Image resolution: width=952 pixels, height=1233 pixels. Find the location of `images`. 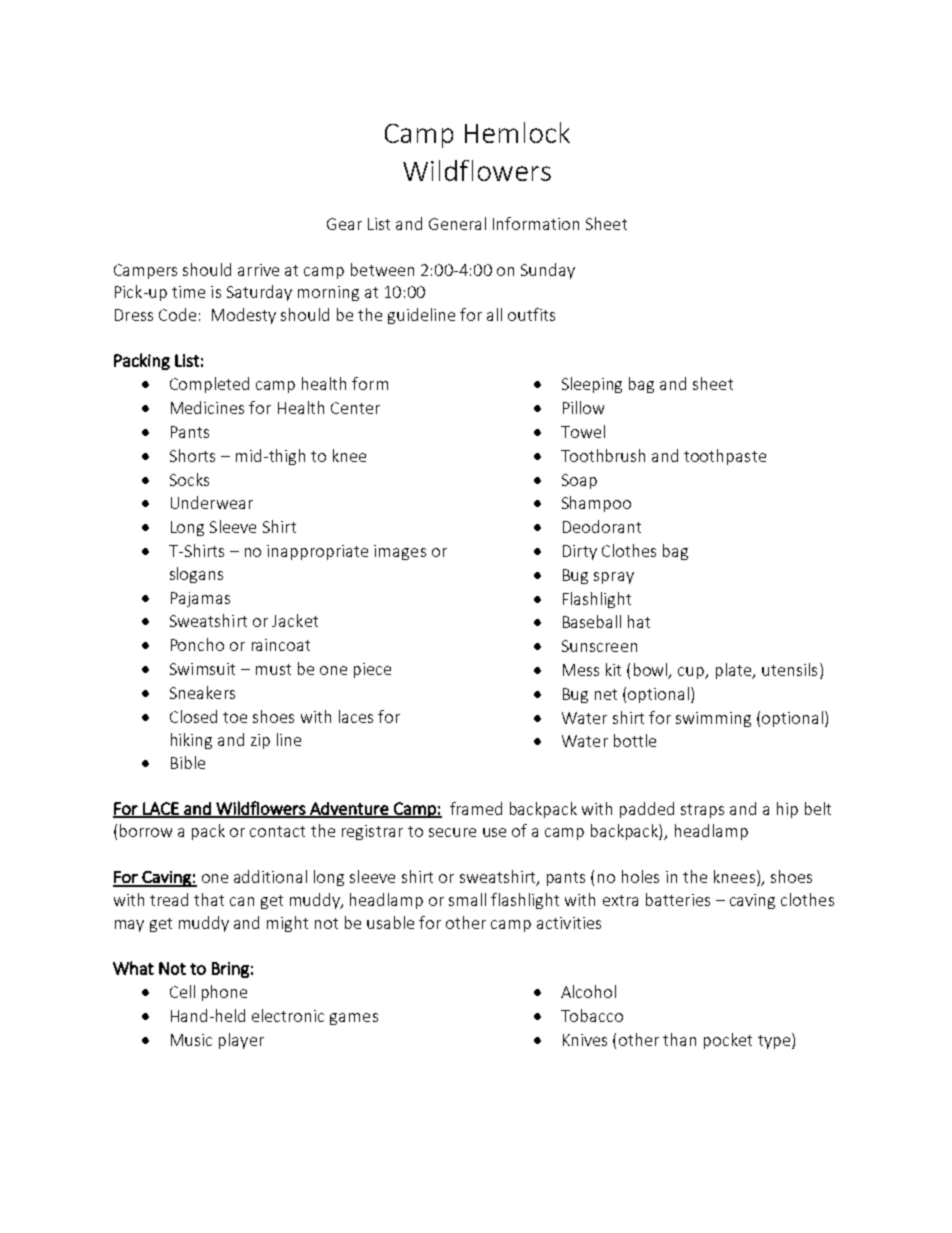

images is located at coordinates (400, 552).
